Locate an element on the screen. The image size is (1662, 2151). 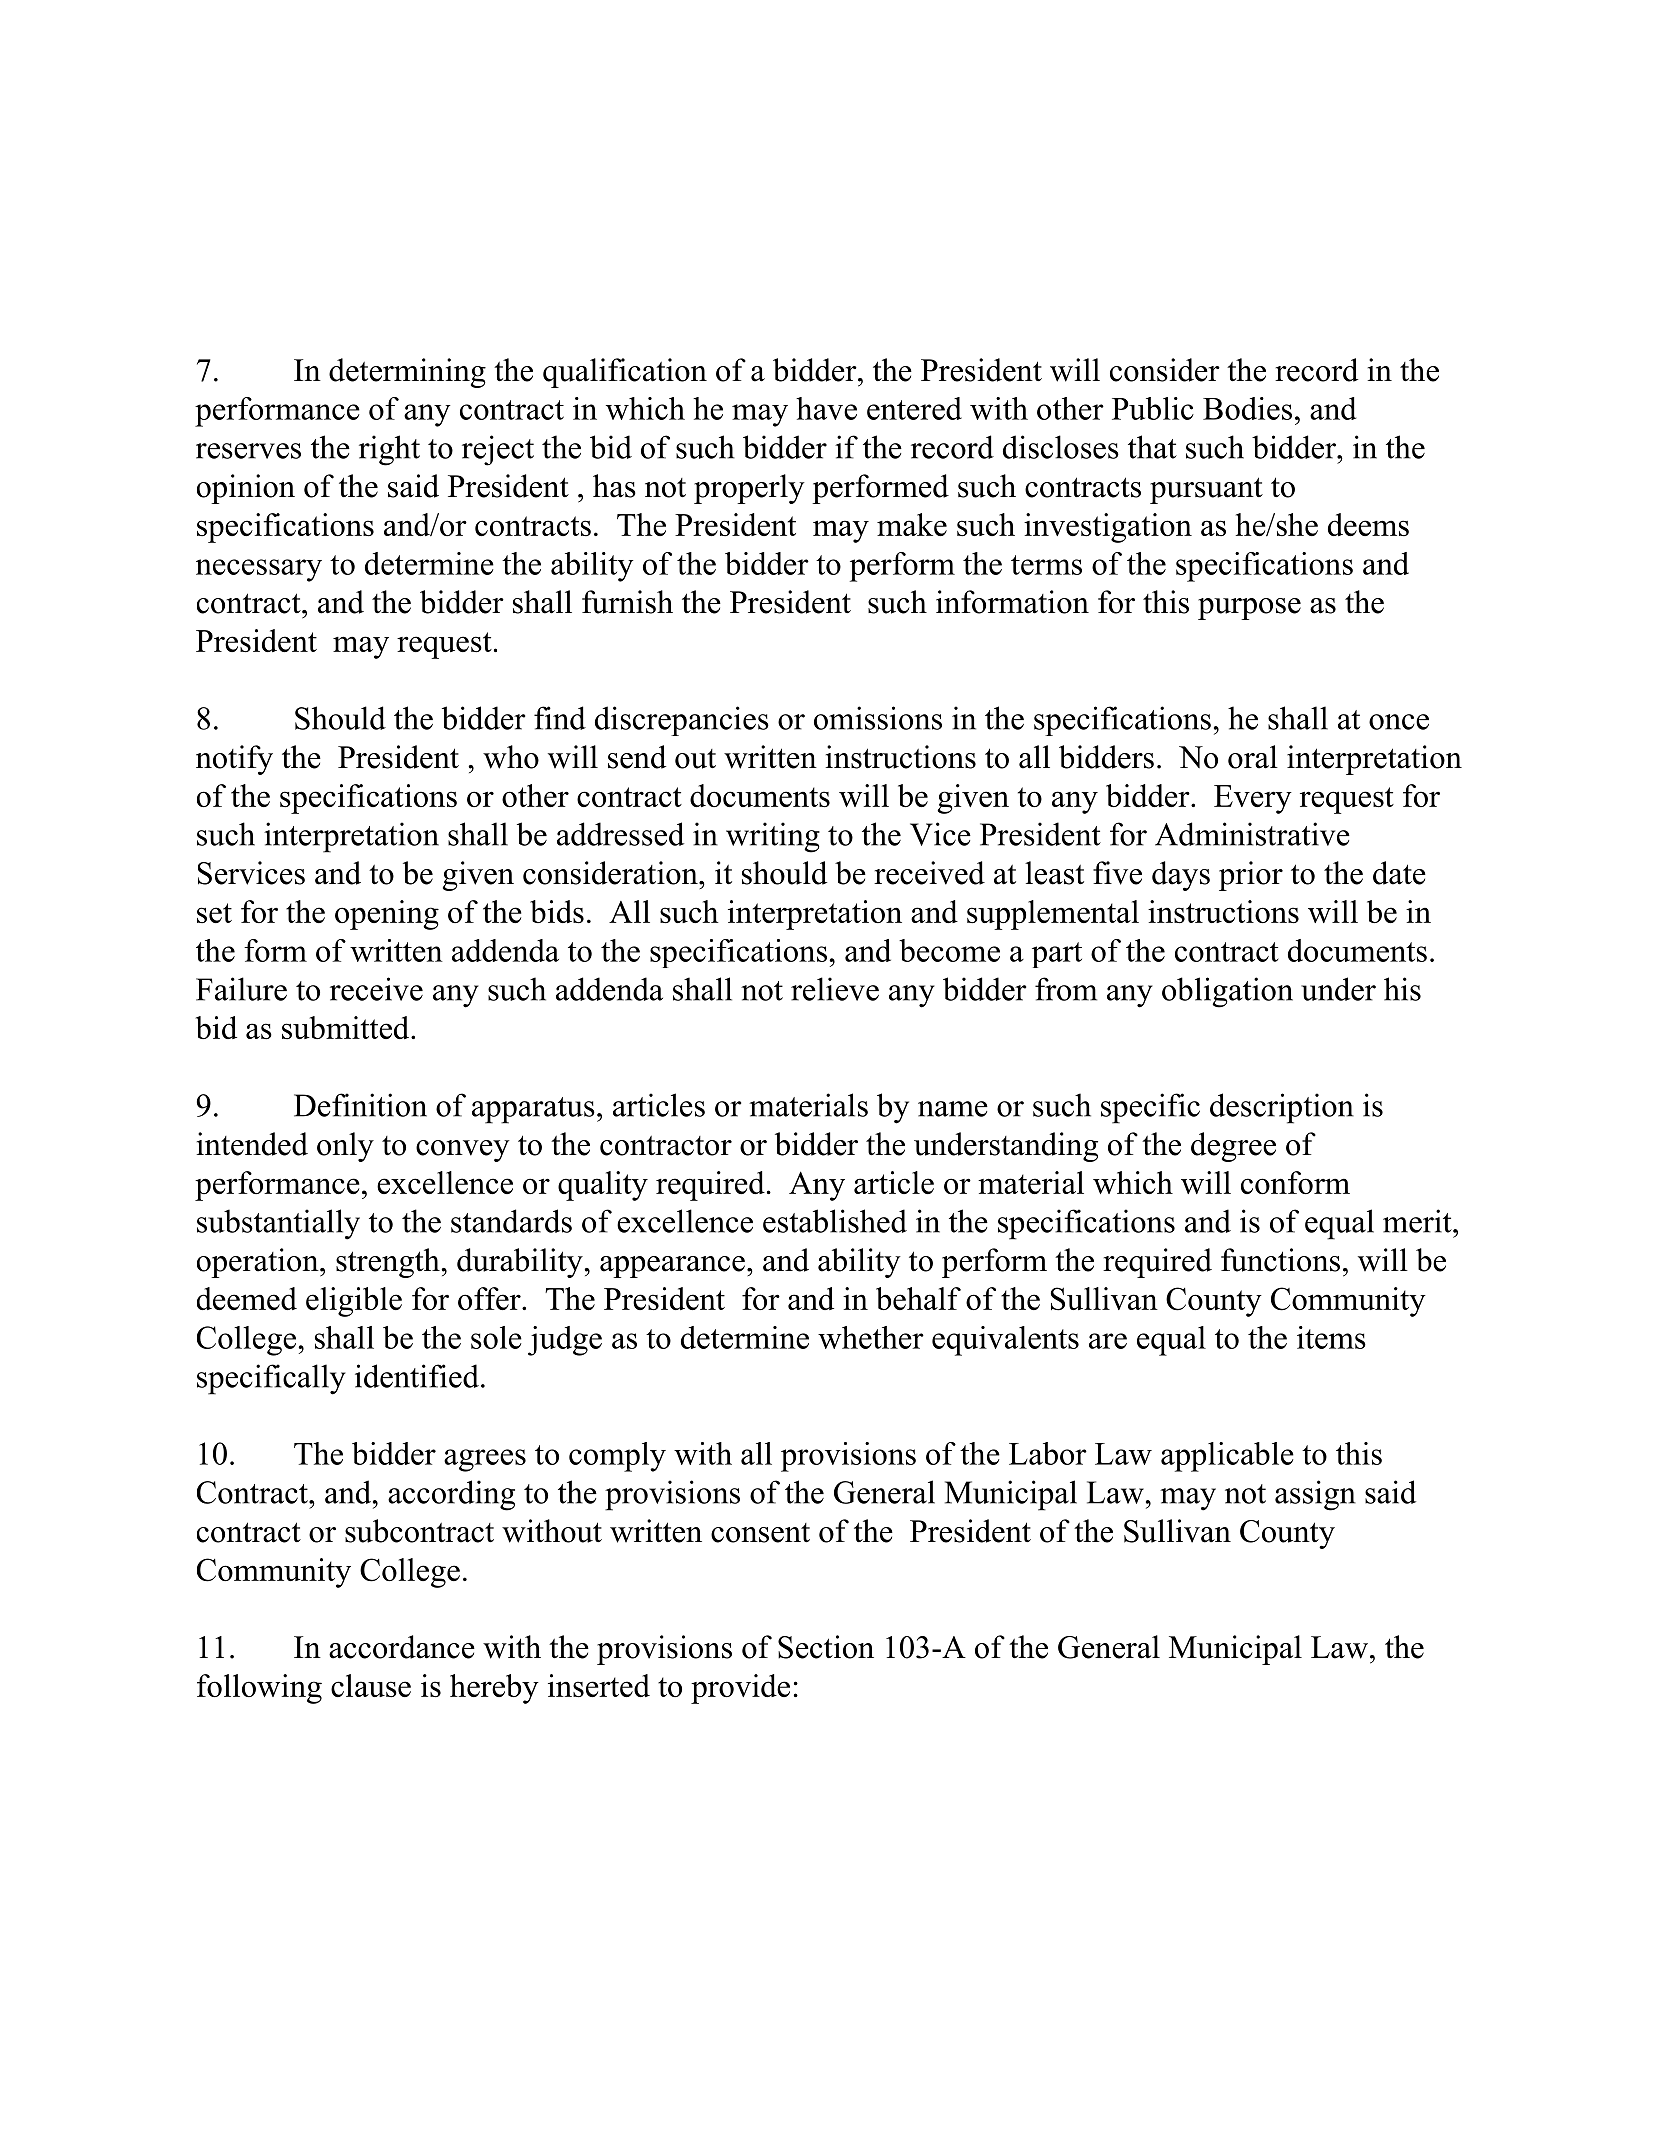
obligation is located at coordinates (1227, 992).
